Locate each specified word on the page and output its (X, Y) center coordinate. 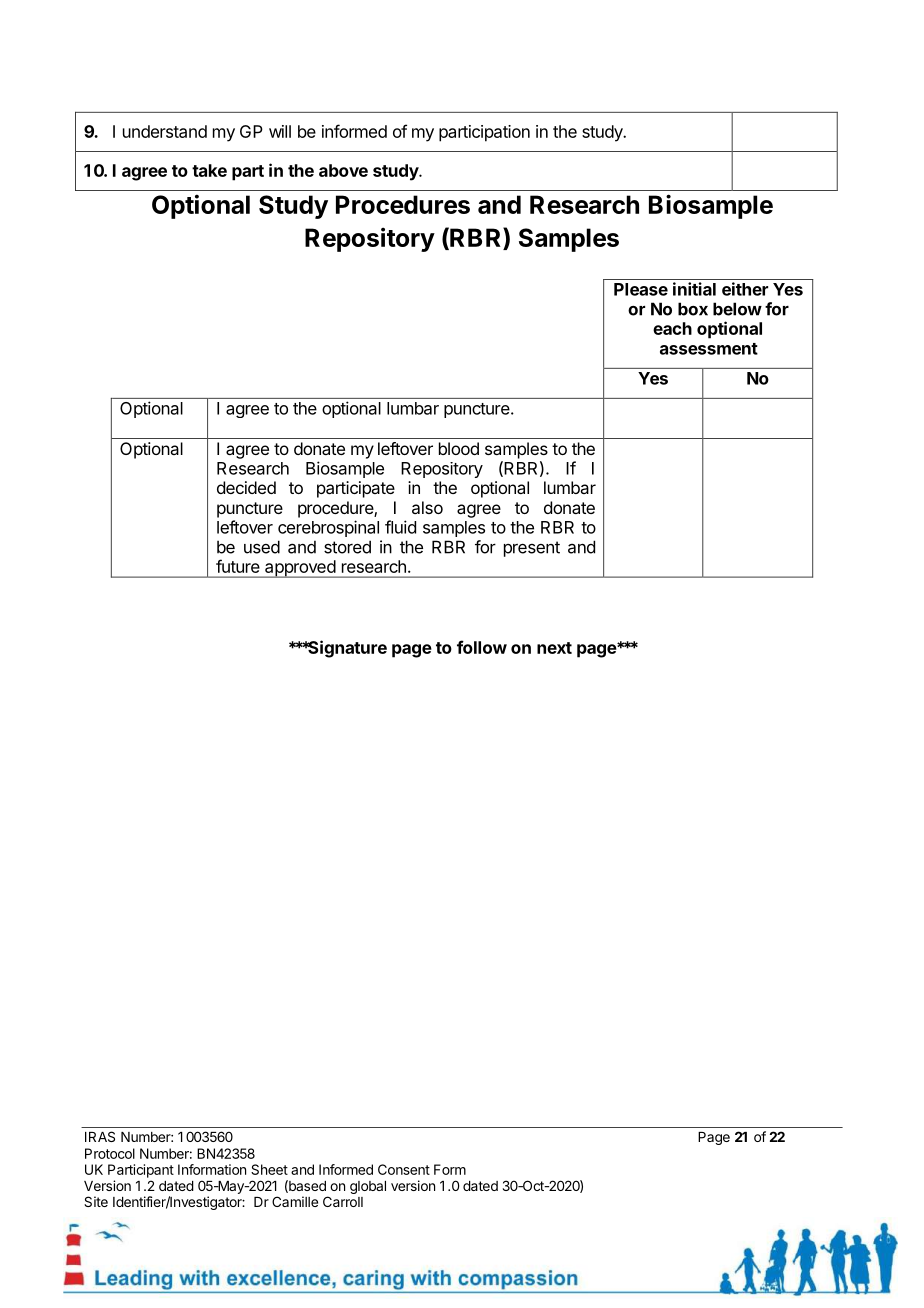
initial (694, 289)
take (209, 170)
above (343, 170)
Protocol (110, 1153)
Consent (404, 1169)
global (368, 1187)
